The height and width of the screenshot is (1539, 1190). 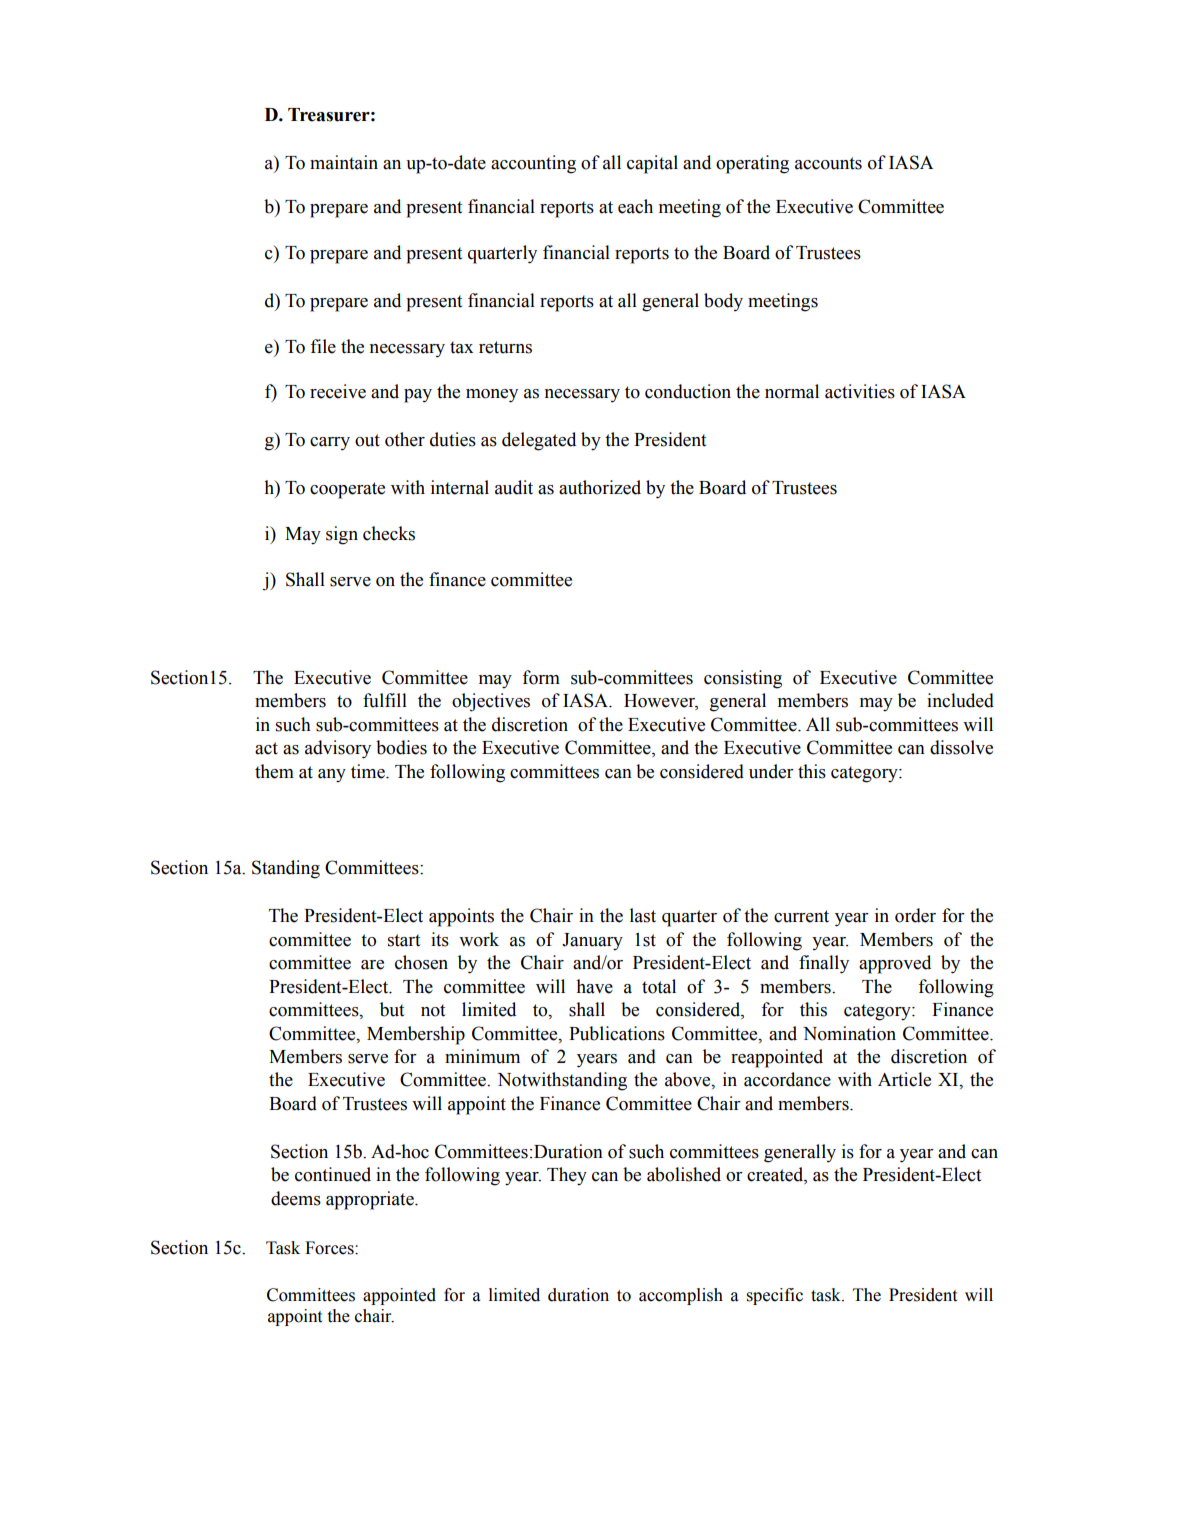 I want to click on accounts, so click(x=828, y=163).
